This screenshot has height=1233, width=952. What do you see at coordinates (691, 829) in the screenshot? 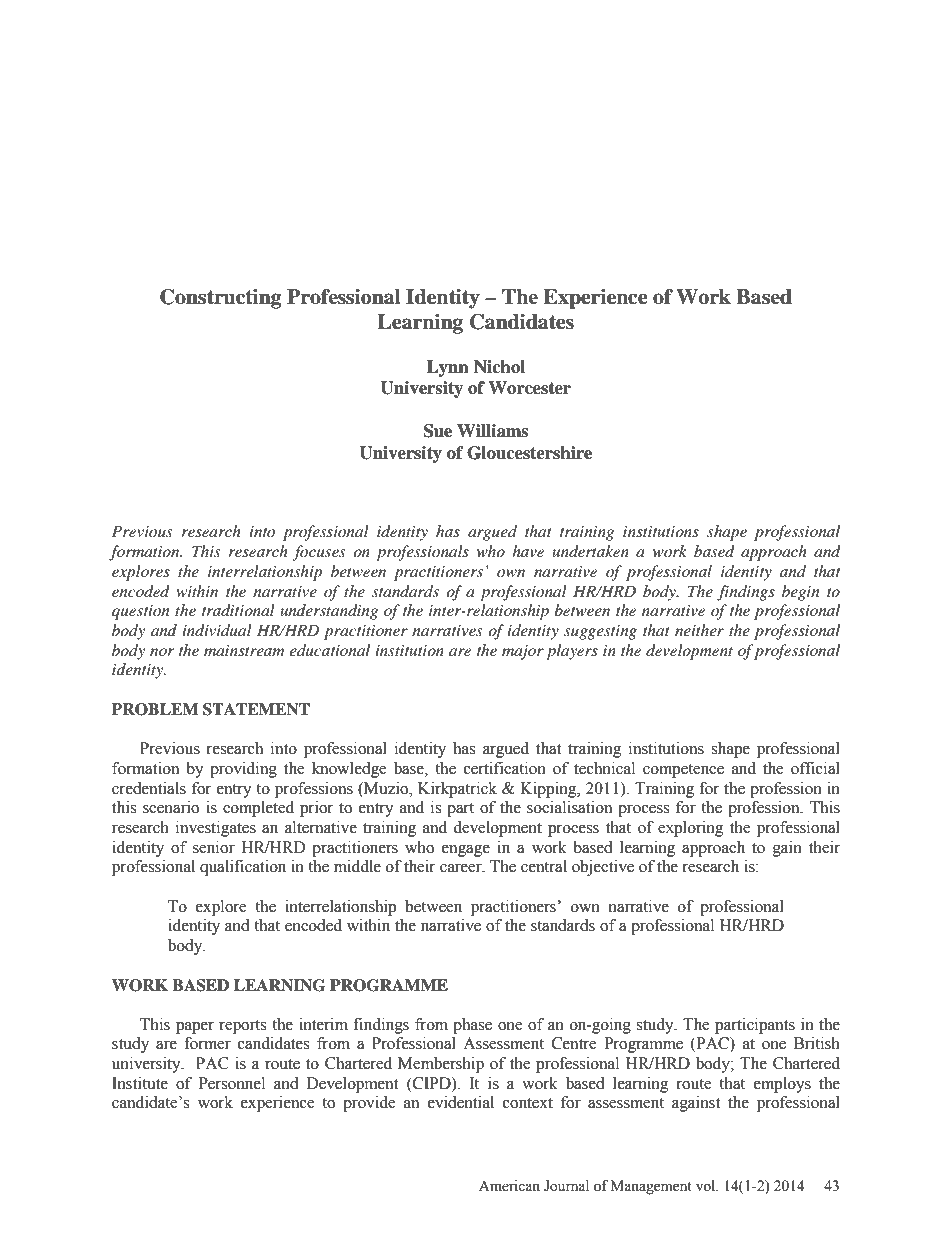
I see `exploring` at bounding box center [691, 829].
